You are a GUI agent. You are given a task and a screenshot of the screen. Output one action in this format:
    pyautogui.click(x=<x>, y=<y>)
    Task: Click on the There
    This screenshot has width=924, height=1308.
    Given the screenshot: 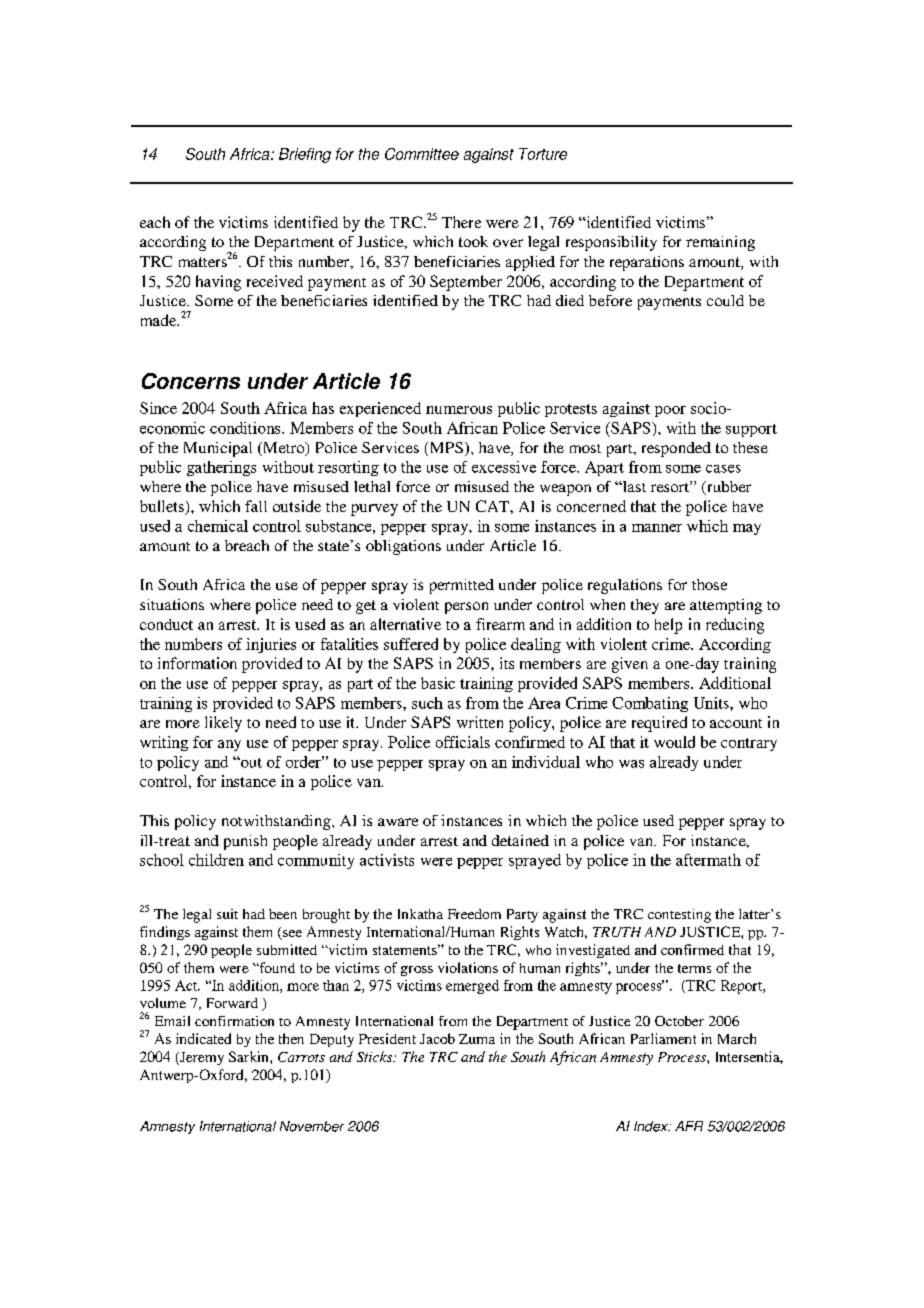 What is the action you would take?
    pyautogui.click(x=461, y=222)
